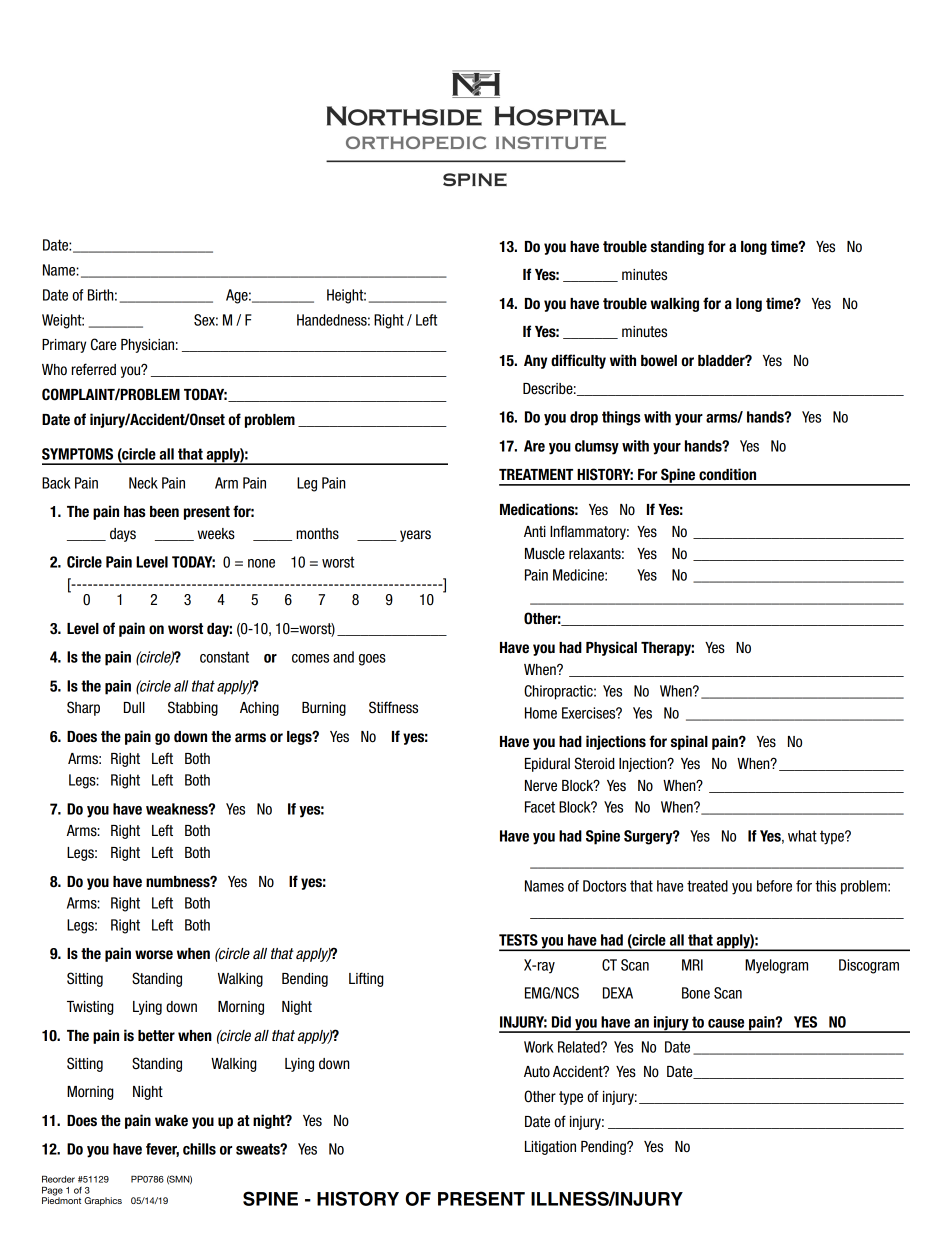 The image size is (952, 1233). What do you see at coordinates (224, 657) in the screenshot?
I see `constant` at bounding box center [224, 657].
